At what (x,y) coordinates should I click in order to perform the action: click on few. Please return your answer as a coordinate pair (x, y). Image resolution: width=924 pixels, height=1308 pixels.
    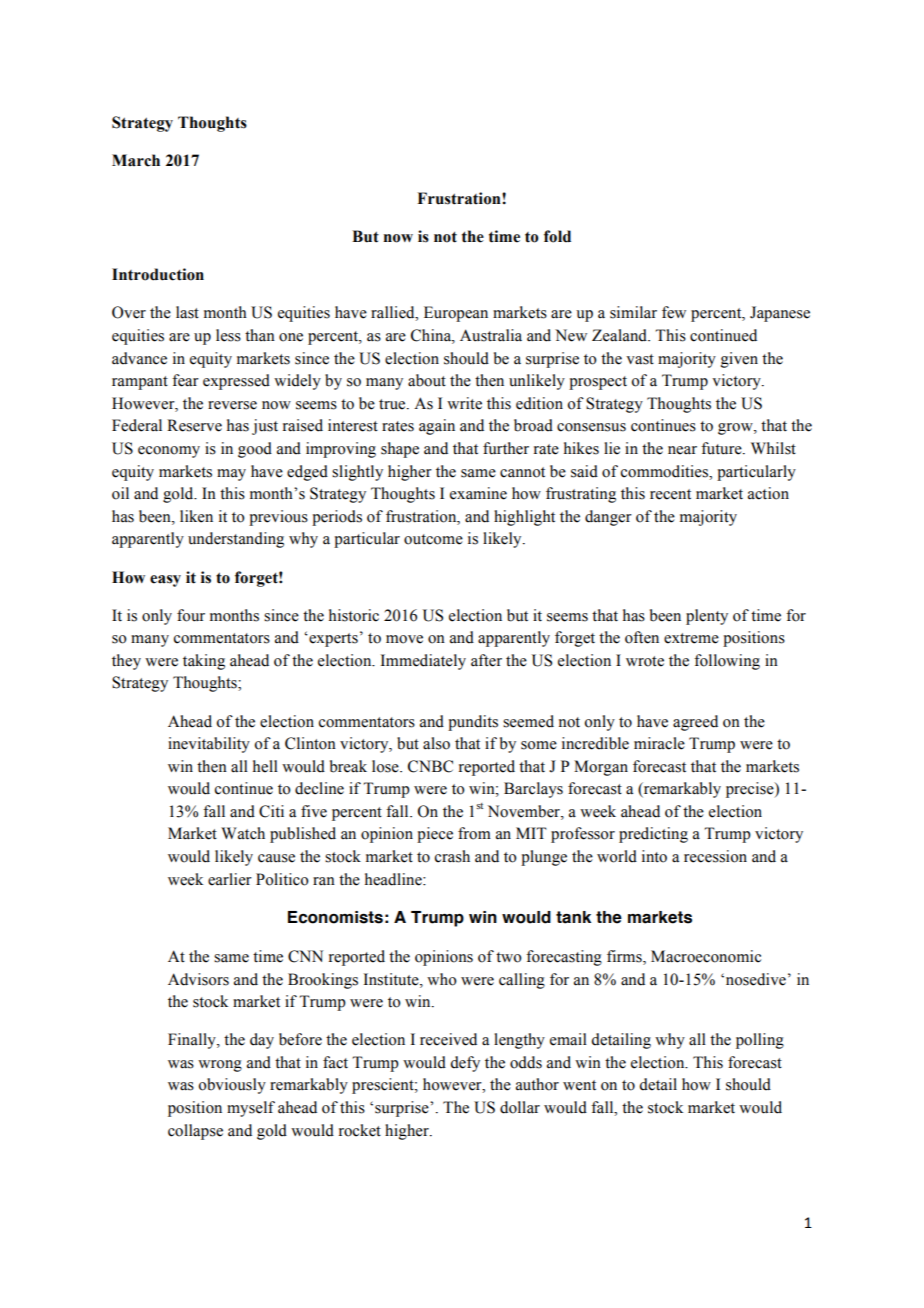
    Looking at the image, I should click on (674, 312).
